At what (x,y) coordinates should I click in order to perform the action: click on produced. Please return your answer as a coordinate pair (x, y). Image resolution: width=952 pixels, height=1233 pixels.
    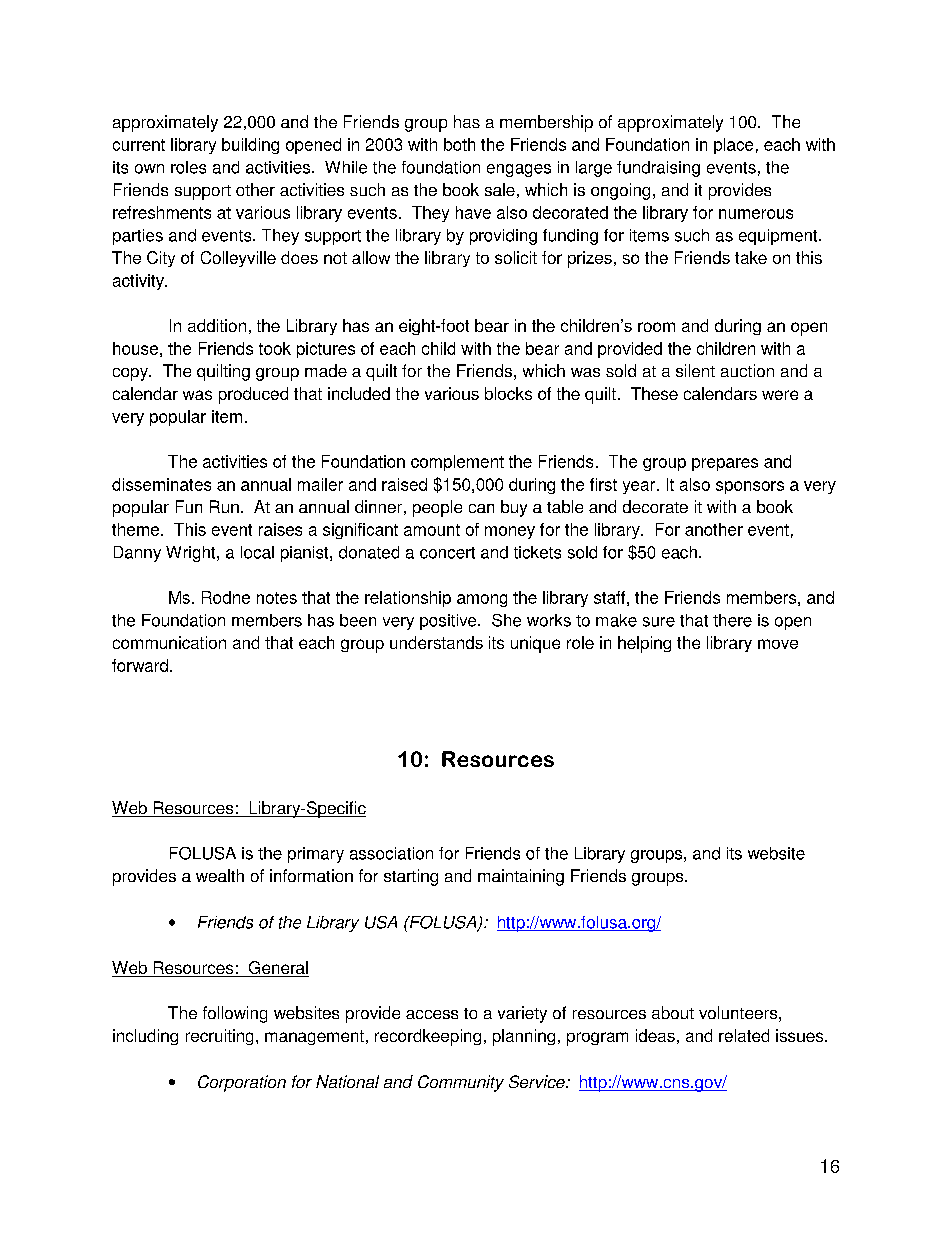
    Looking at the image, I should click on (253, 395).
